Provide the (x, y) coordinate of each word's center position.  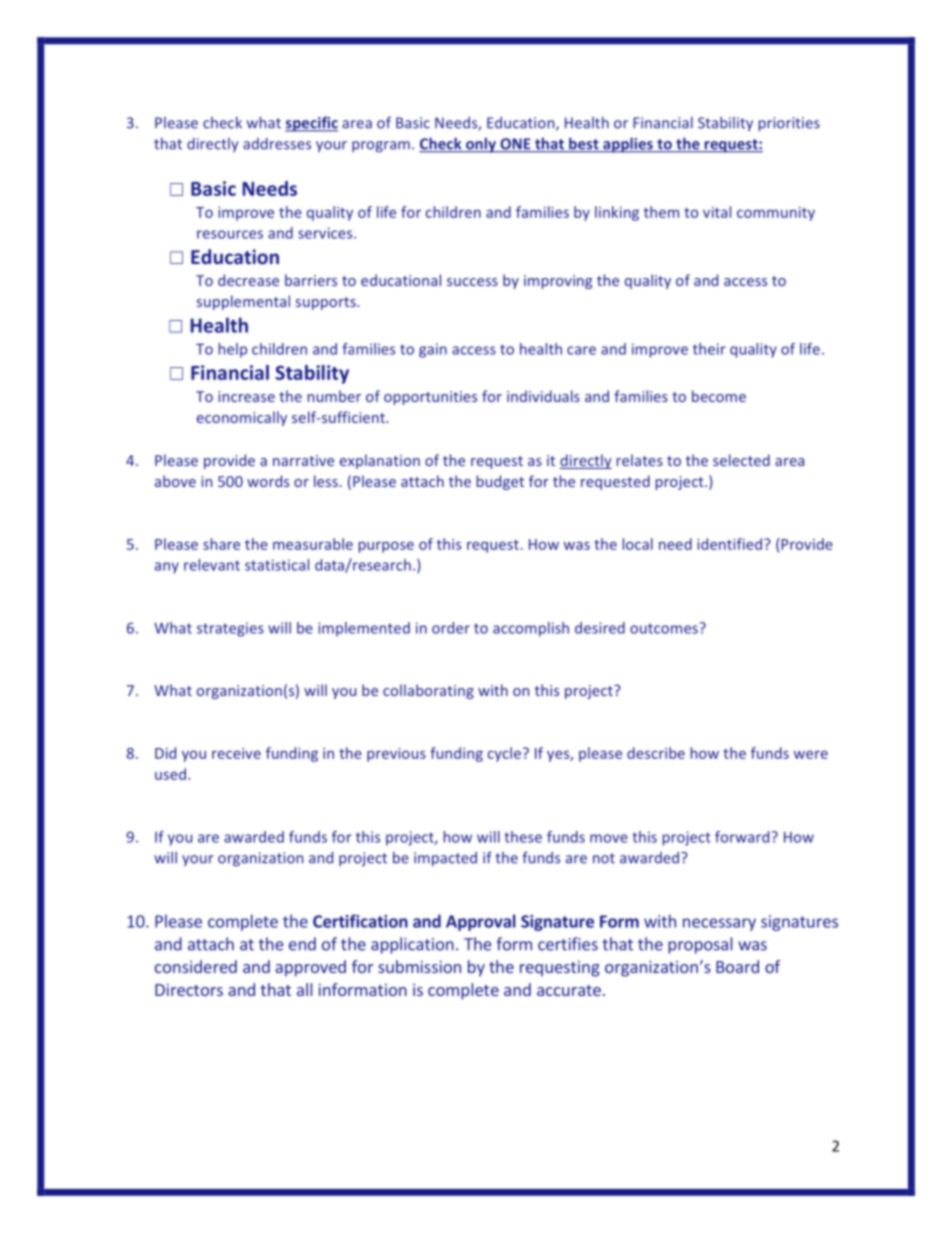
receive (236, 753)
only (481, 145)
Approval (481, 922)
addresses (277, 144)
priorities (789, 124)
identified (729, 544)
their (709, 349)
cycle (504, 754)
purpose (386, 547)
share (221, 544)
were (811, 754)
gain (433, 350)
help (233, 350)
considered (196, 966)
